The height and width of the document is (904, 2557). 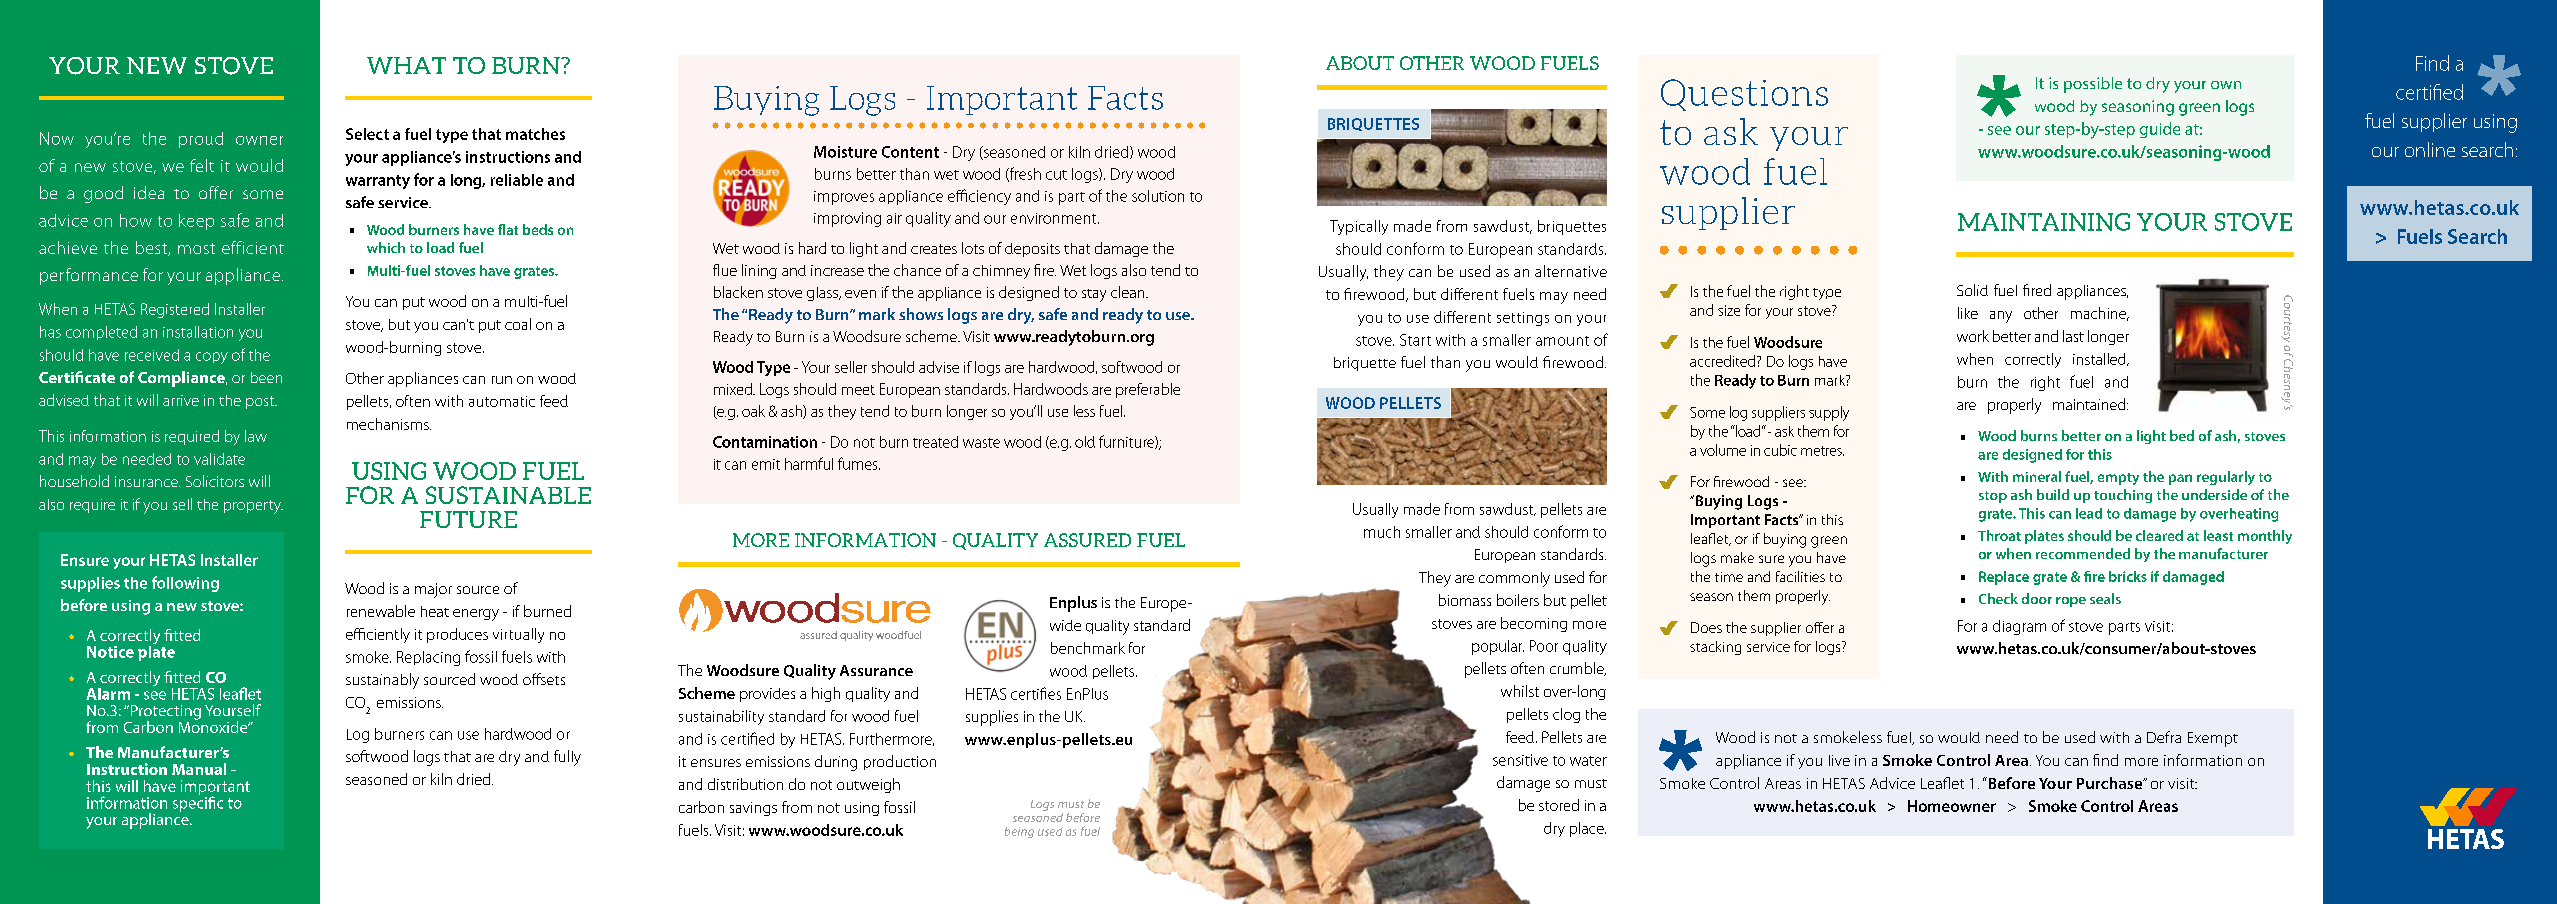 I want to click on major, so click(x=433, y=590).
